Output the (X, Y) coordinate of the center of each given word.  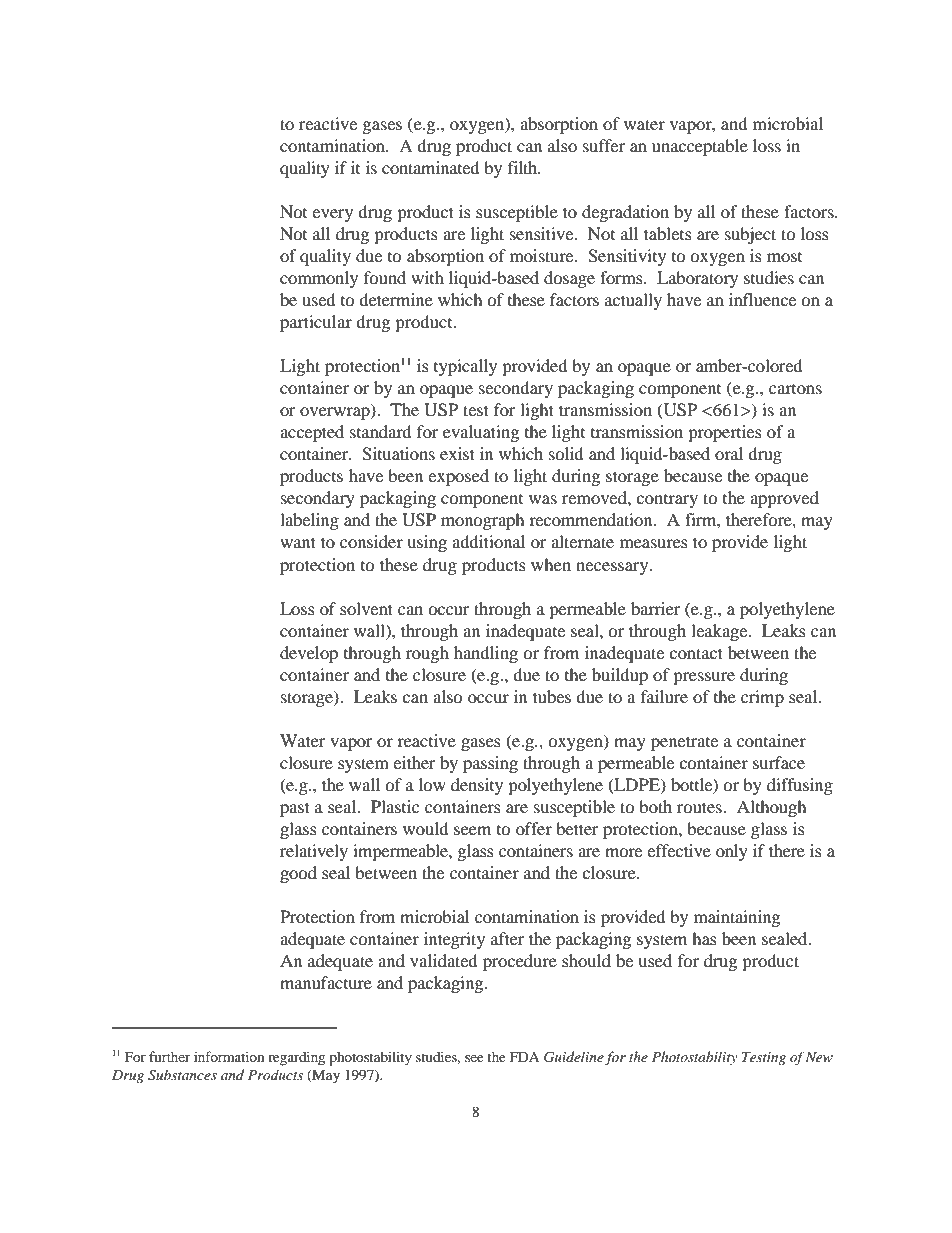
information (229, 1056)
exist (457, 453)
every (332, 215)
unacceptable (700, 147)
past (295, 809)
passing (490, 764)
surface (779, 762)
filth (524, 167)
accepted (312, 433)
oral (729, 453)
